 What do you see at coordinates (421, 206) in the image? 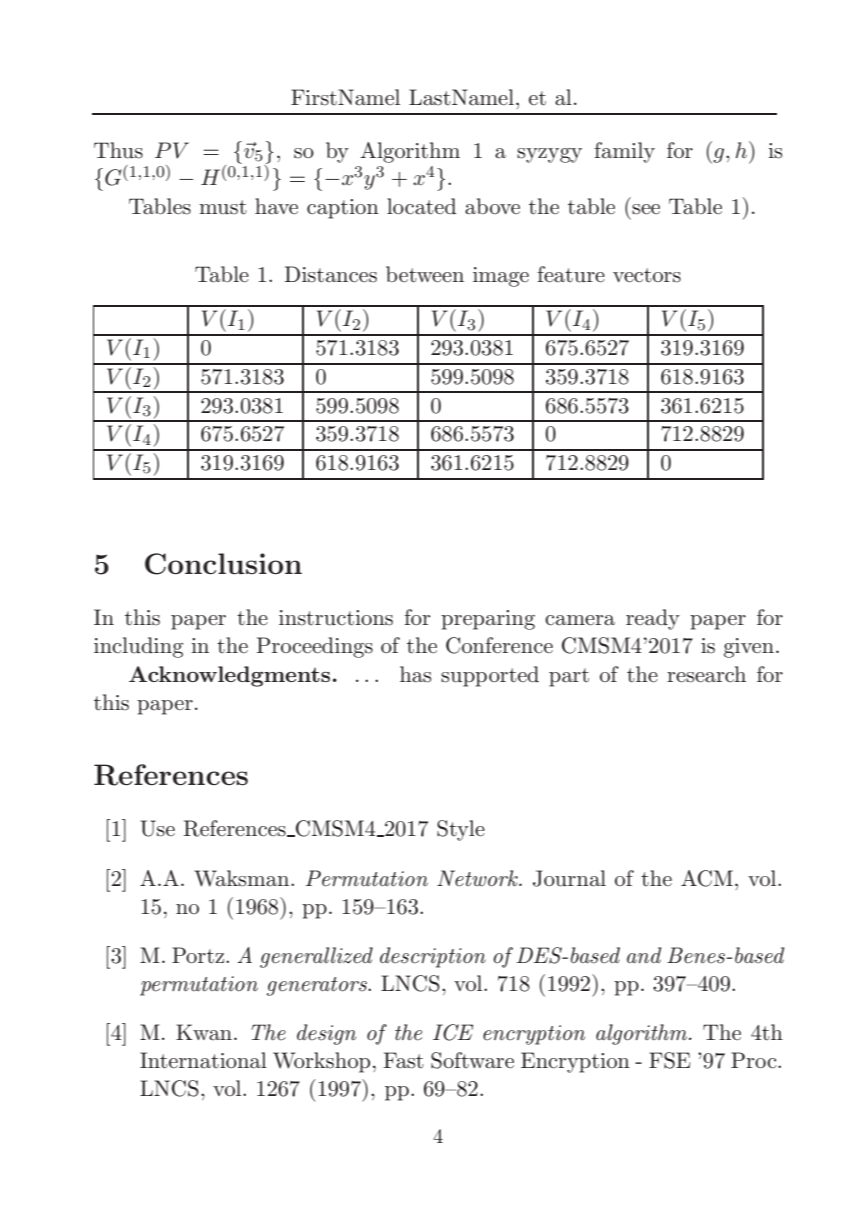
I see `located` at bounding box center [421, 206].
